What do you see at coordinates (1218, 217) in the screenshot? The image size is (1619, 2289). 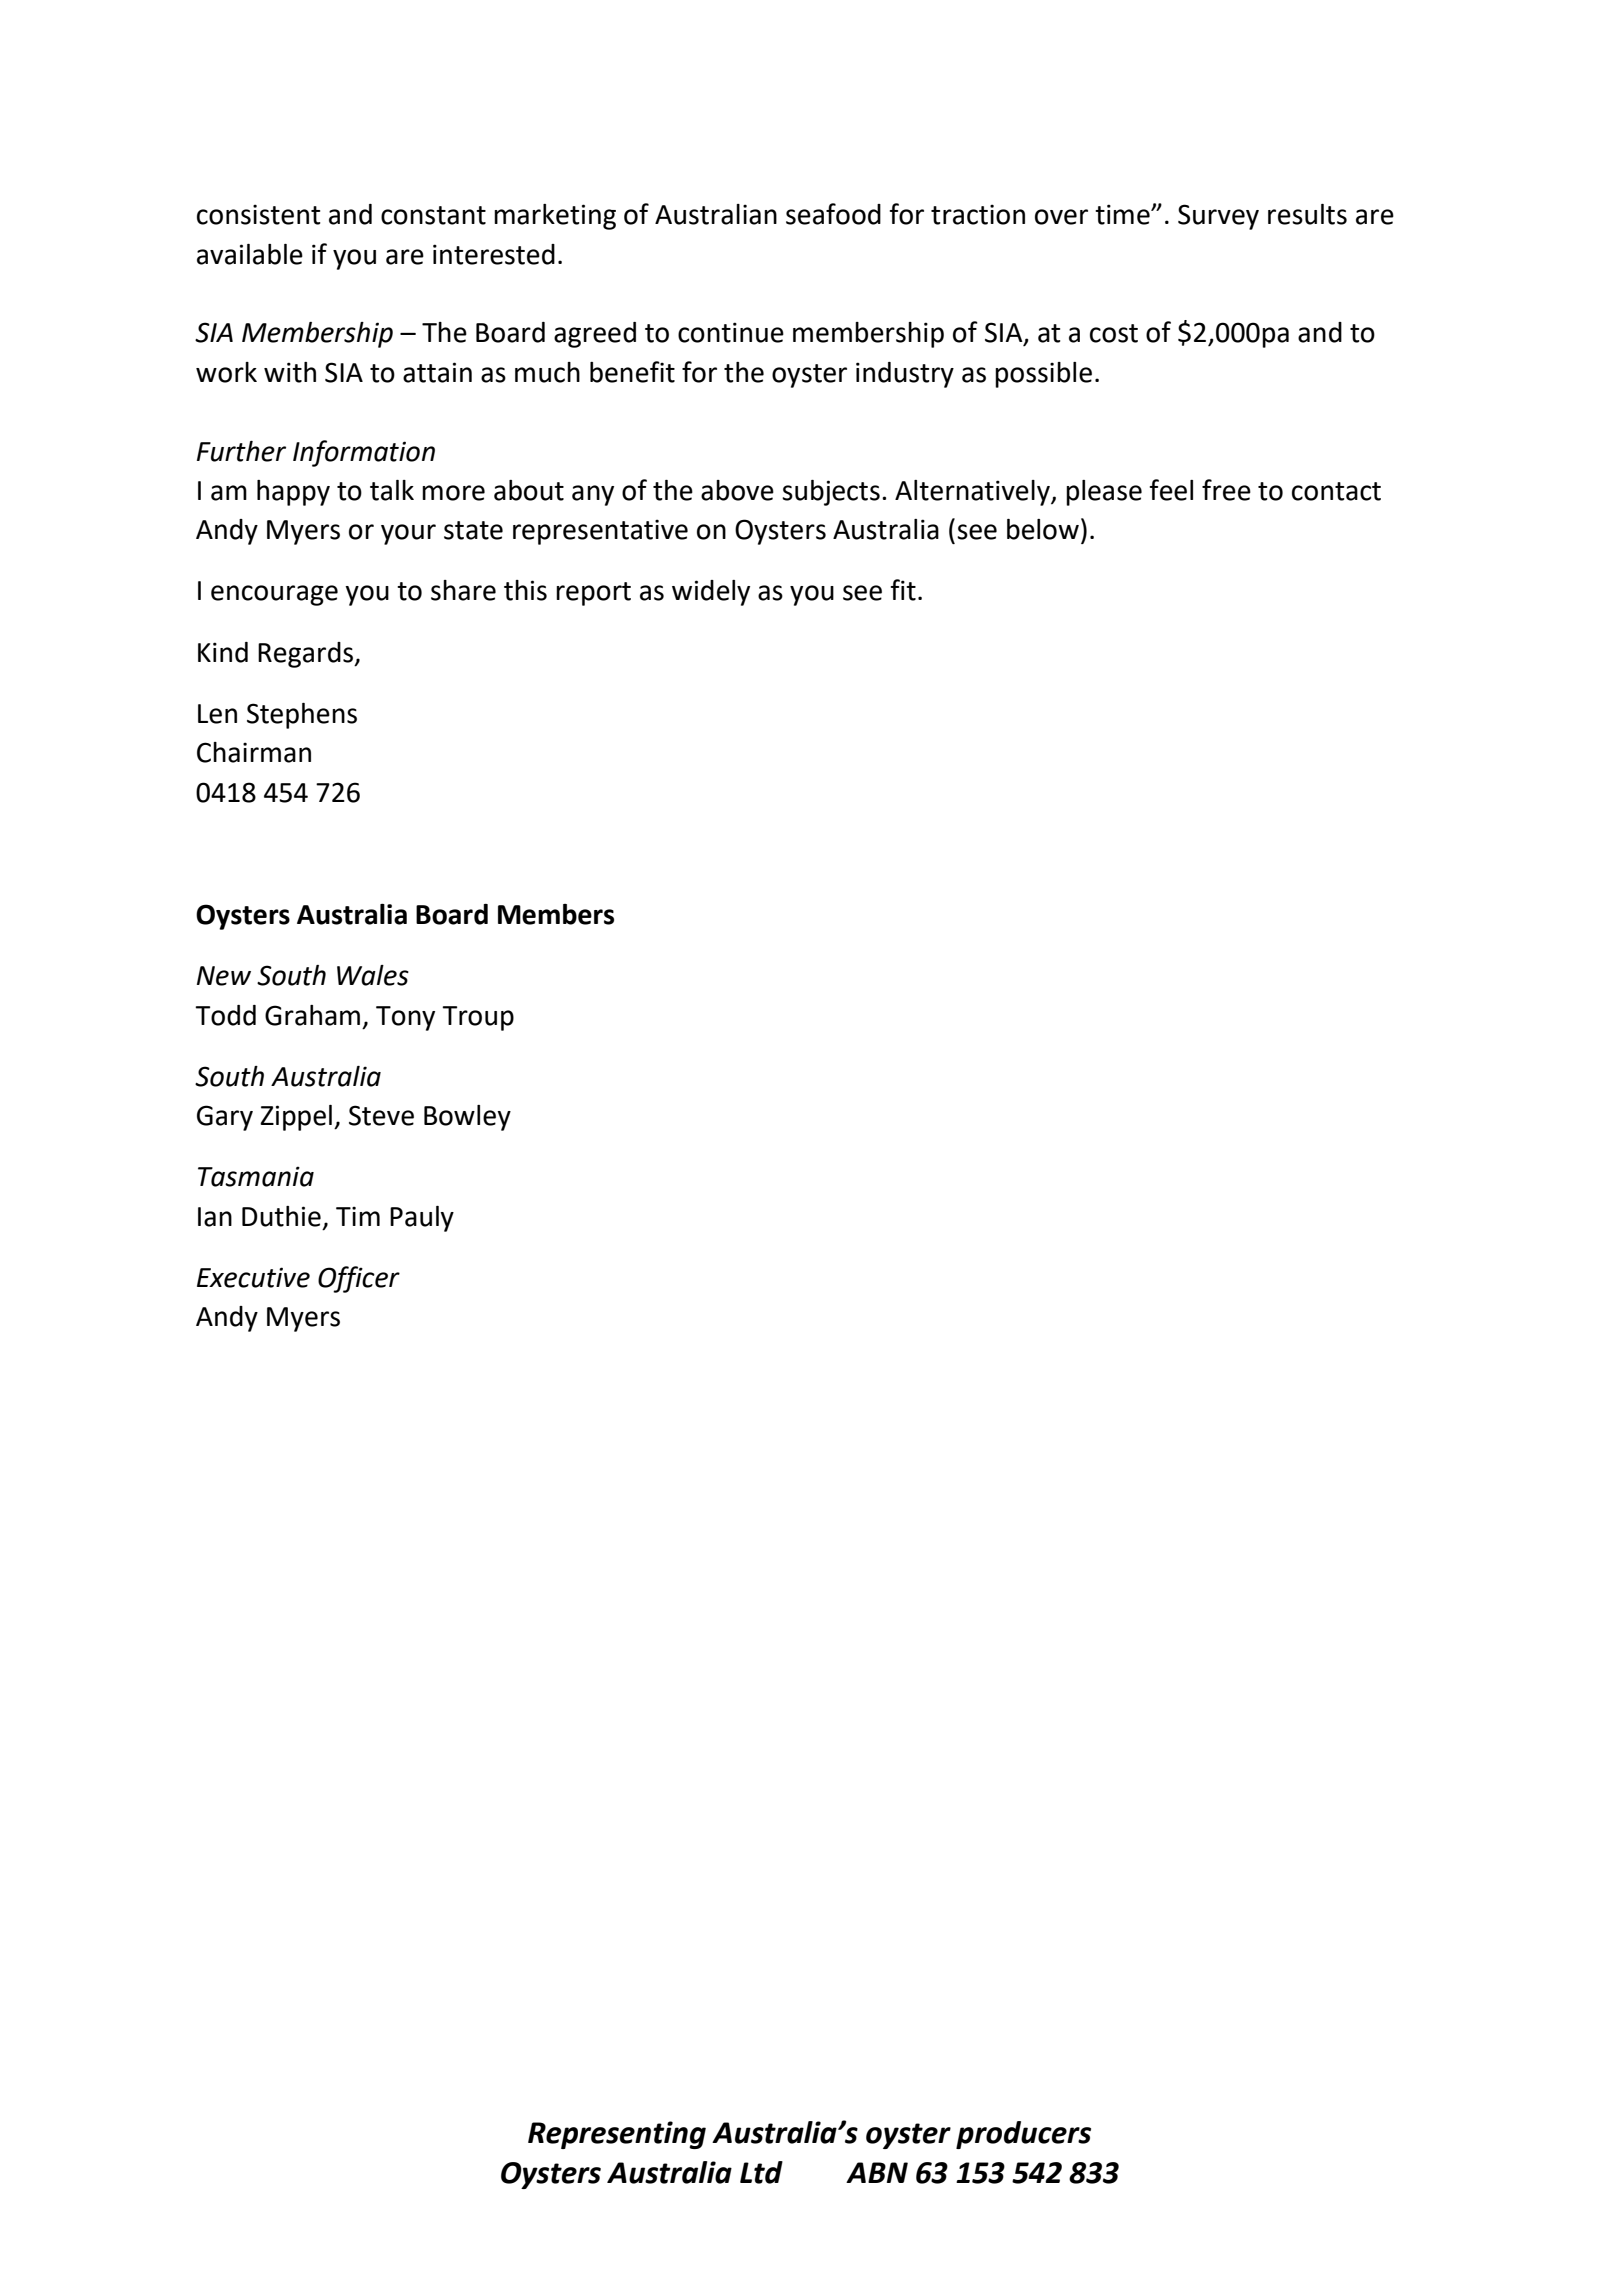 I see `Survey` at bounding box center [1218, 217].
